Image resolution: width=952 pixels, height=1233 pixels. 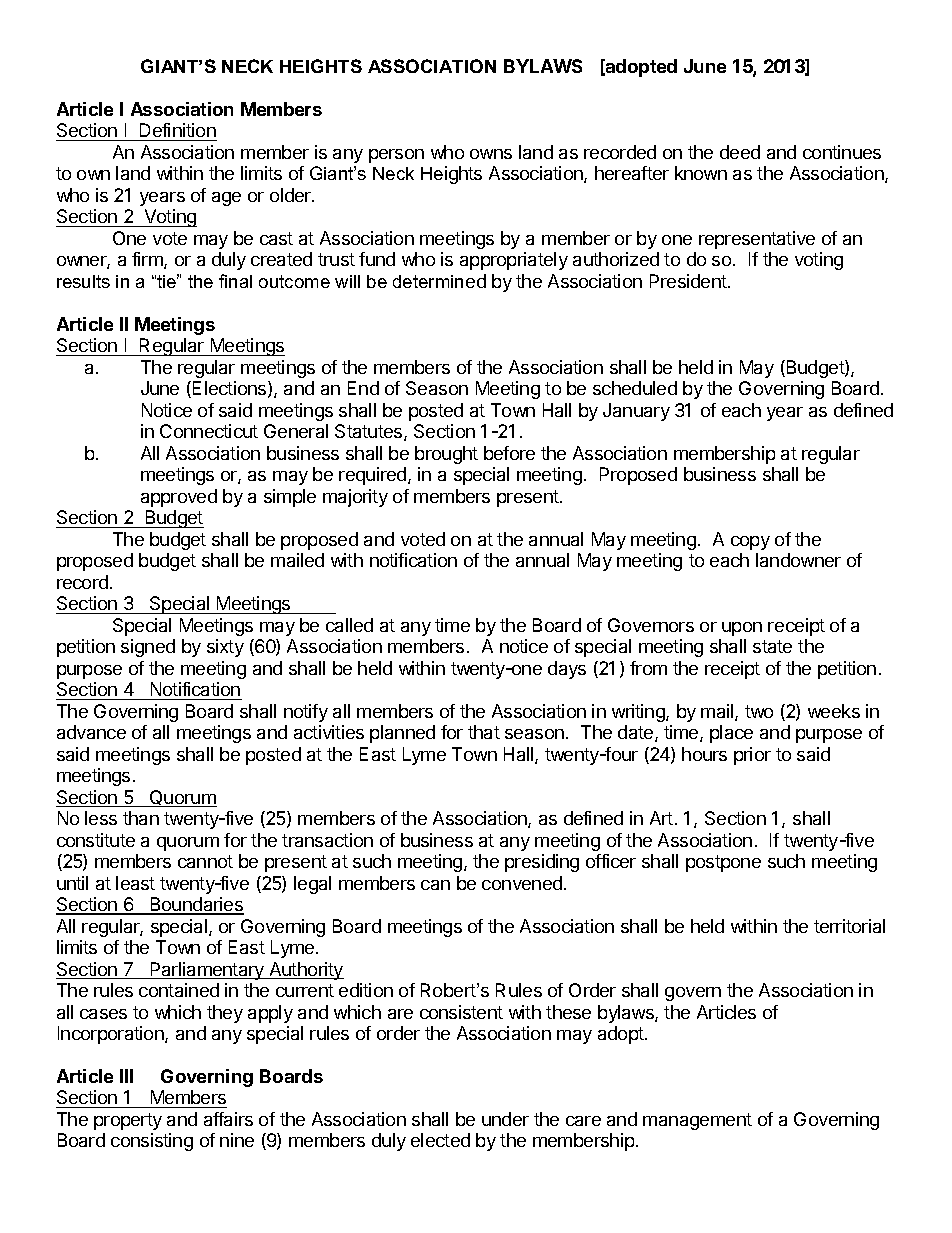 I want to click on approved, so click(x=179, y=498).
